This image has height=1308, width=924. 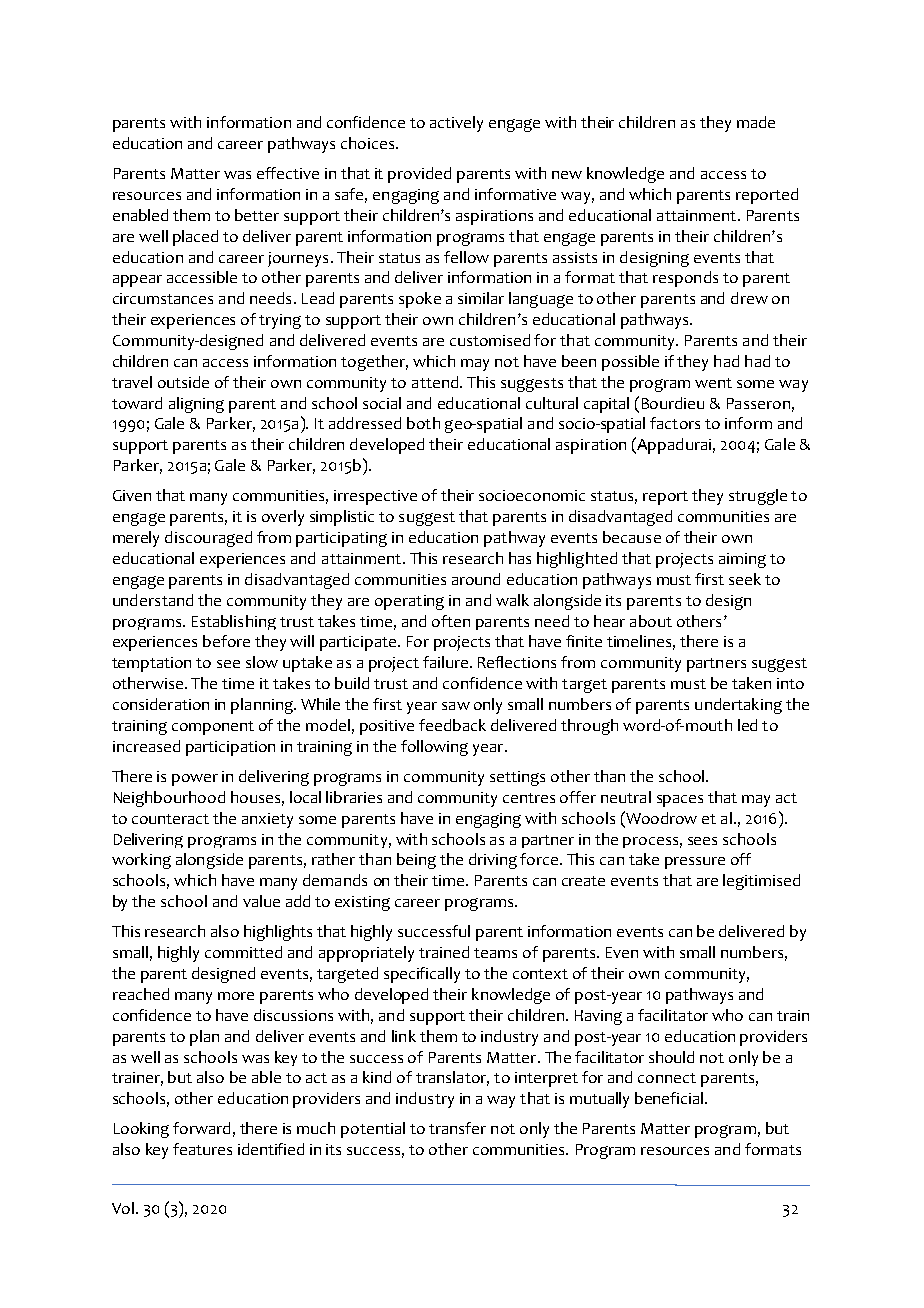 I want to click on failure, so click(x=445, y=662).
